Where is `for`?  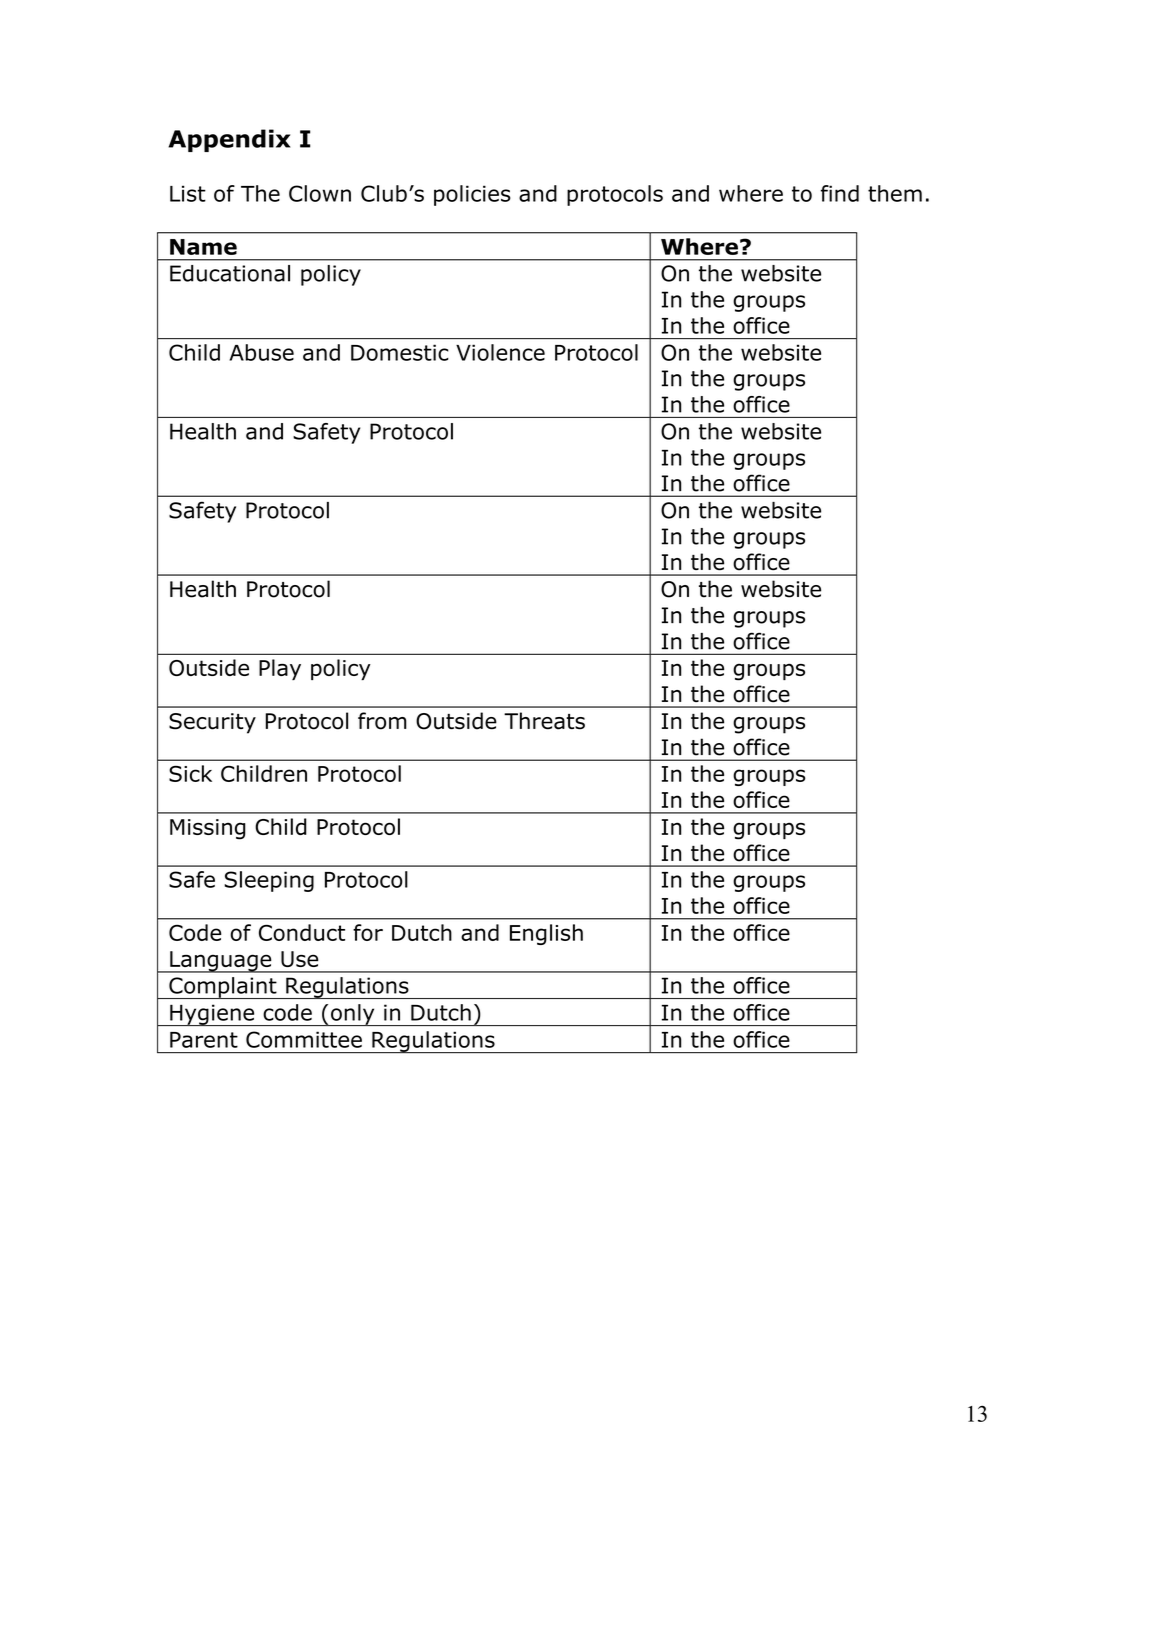 for is located at coordinates (368, 932).
